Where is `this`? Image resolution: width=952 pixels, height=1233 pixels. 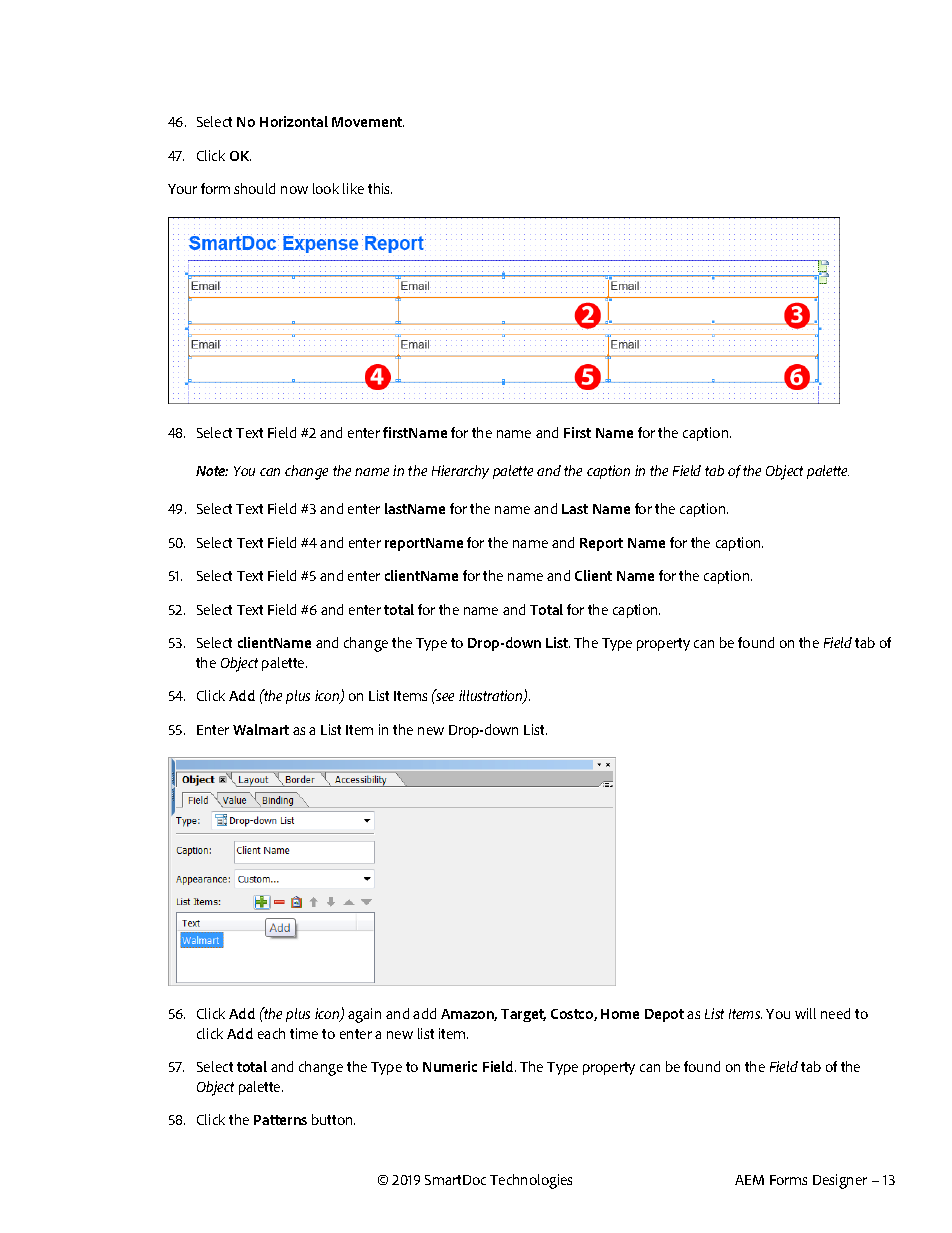 this is located at coordinates (380, 188).
